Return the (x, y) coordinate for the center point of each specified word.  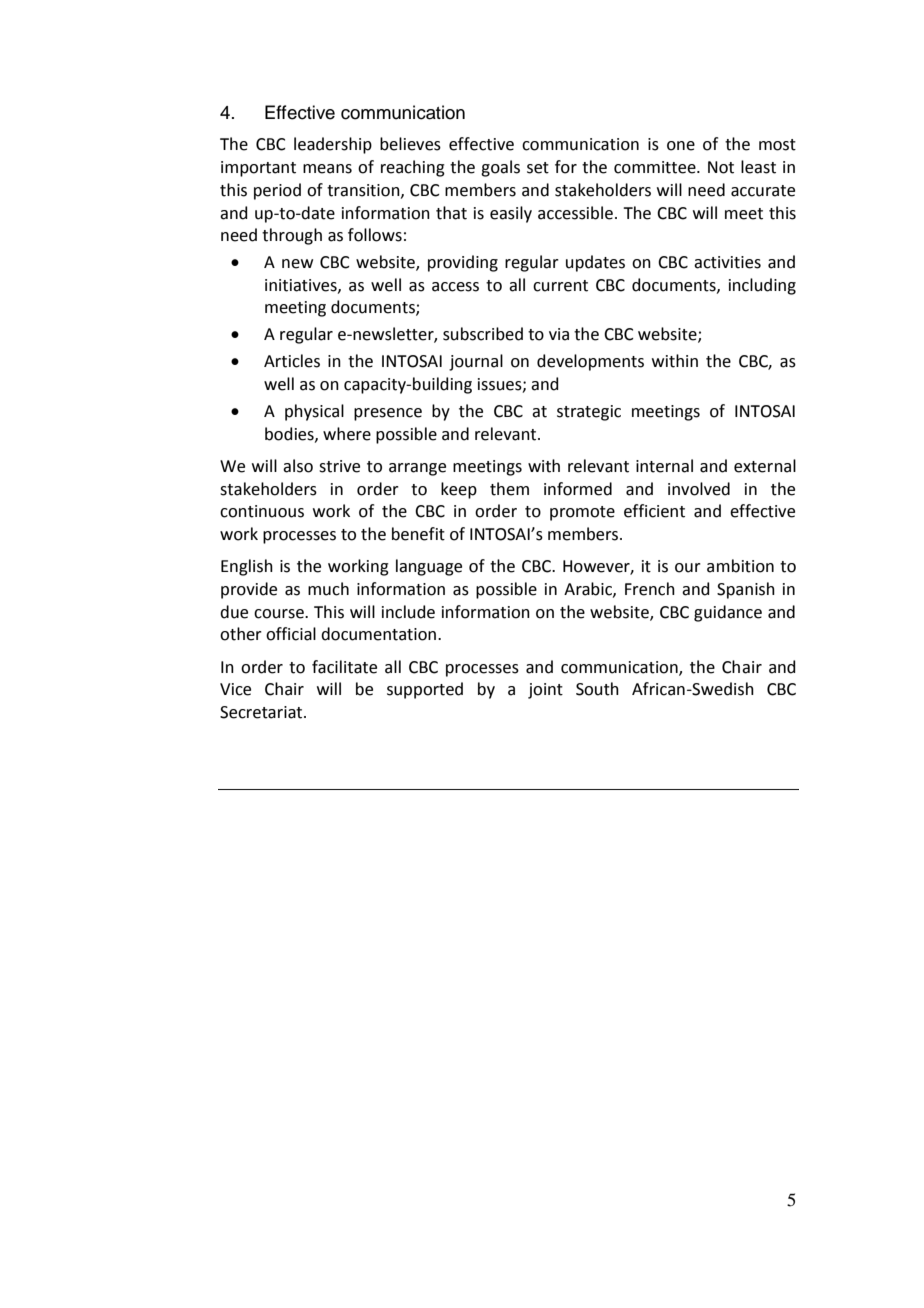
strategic (589, 413)
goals (500, 168)
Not (721, 167)
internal (664, 466)
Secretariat (262, 712)
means (327, 169)
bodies (290, 434)
